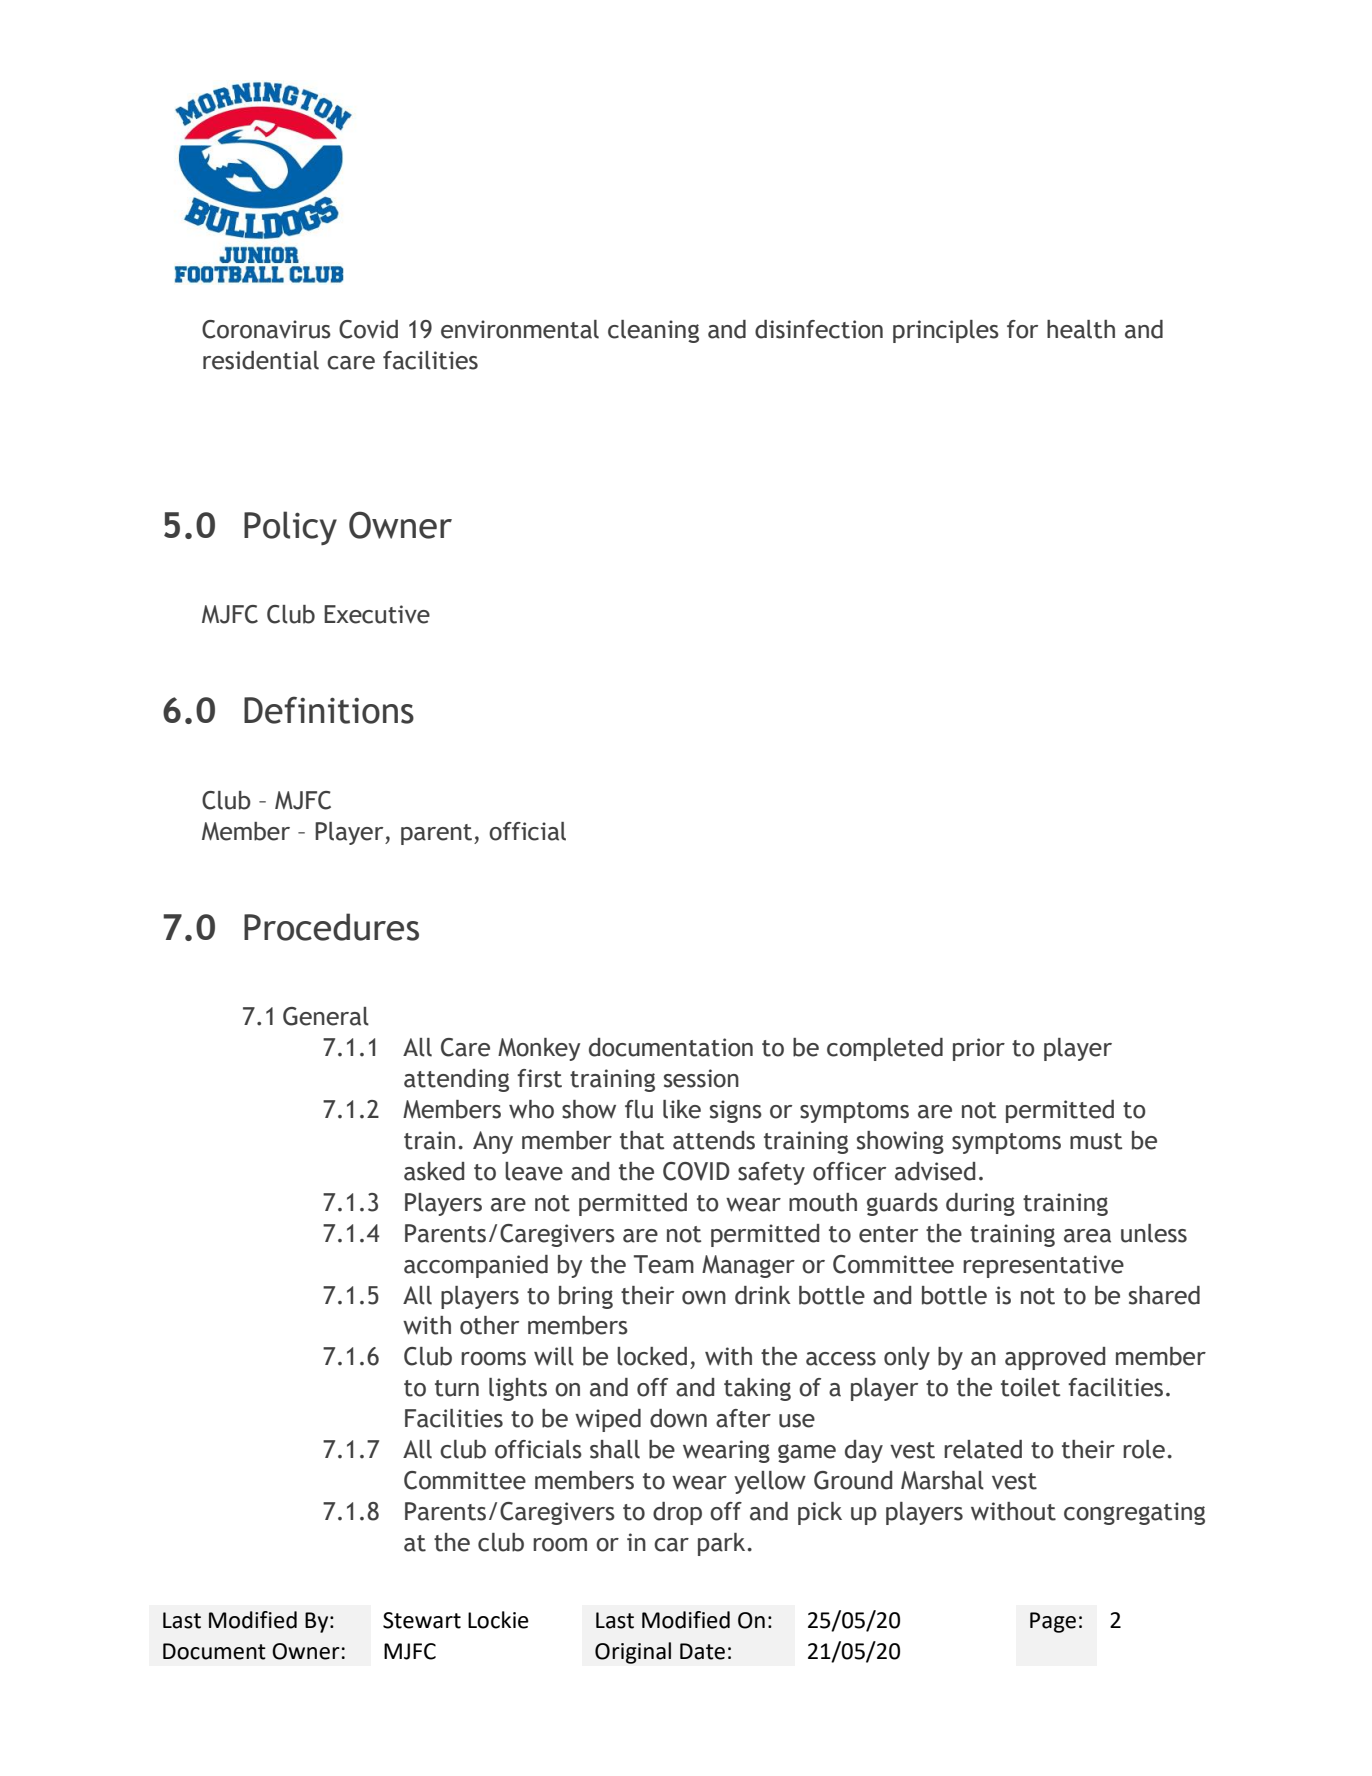 This image has width=1372, height=1776. What do you see at coordinates (1081, 329) in the image?
I see `health` at bounding box center [1081, 329].
